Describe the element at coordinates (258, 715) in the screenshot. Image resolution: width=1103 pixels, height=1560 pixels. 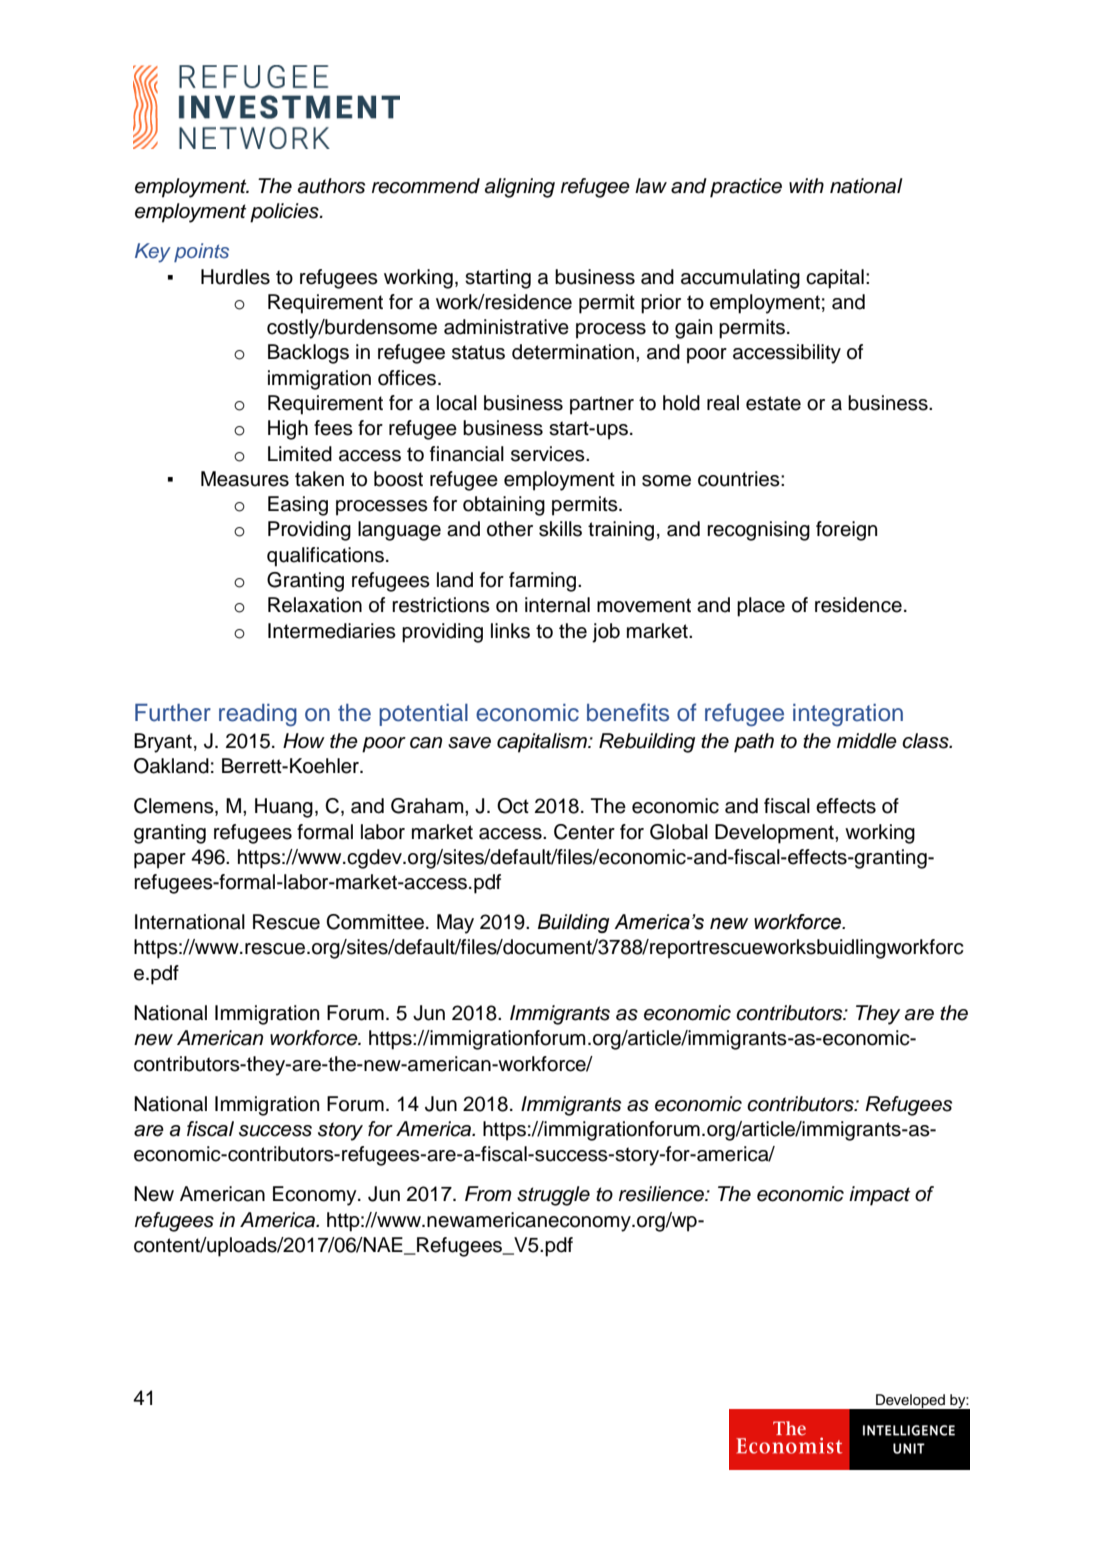
I see `reading` at that location.
